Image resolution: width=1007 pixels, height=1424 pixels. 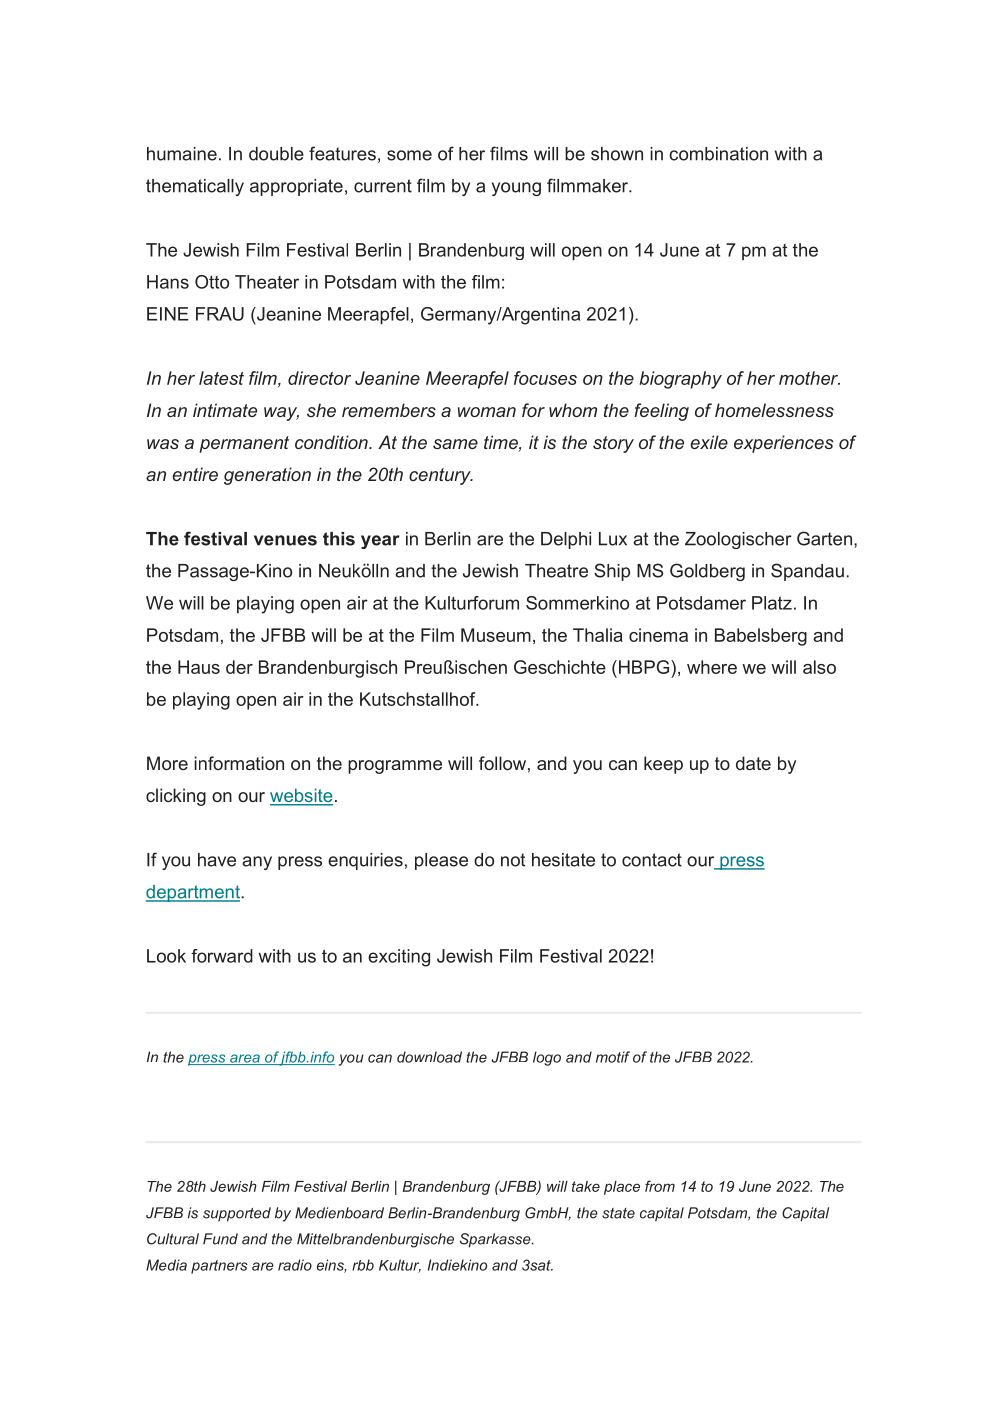 What do you see at coordinates (712, 667) in the screenshot?
I see `where` at bounding box center [712, 667].
